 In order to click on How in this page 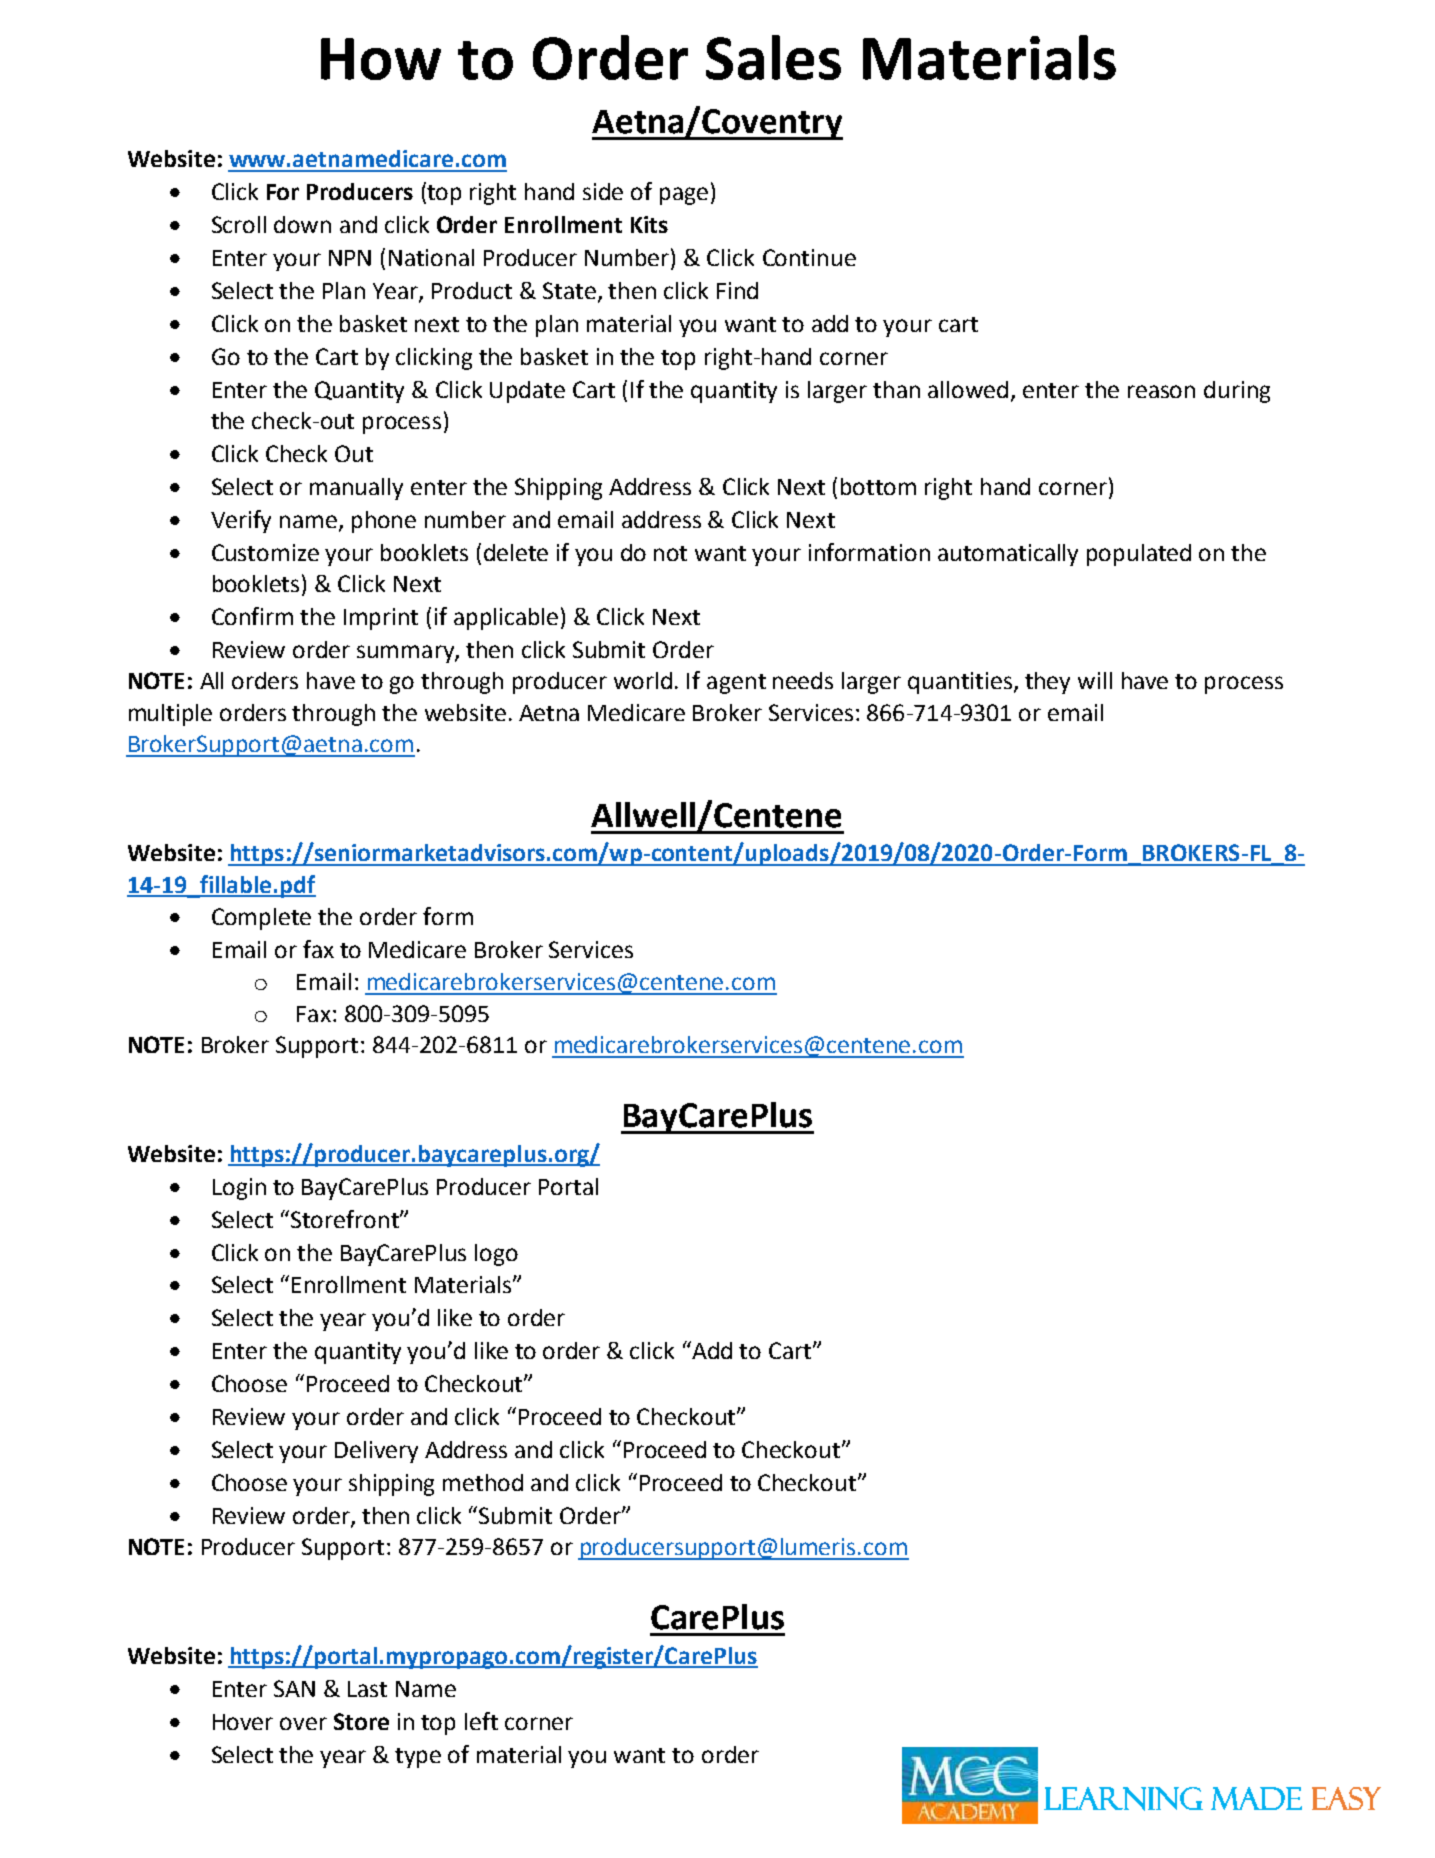, I will do `click(381, 59)`.
